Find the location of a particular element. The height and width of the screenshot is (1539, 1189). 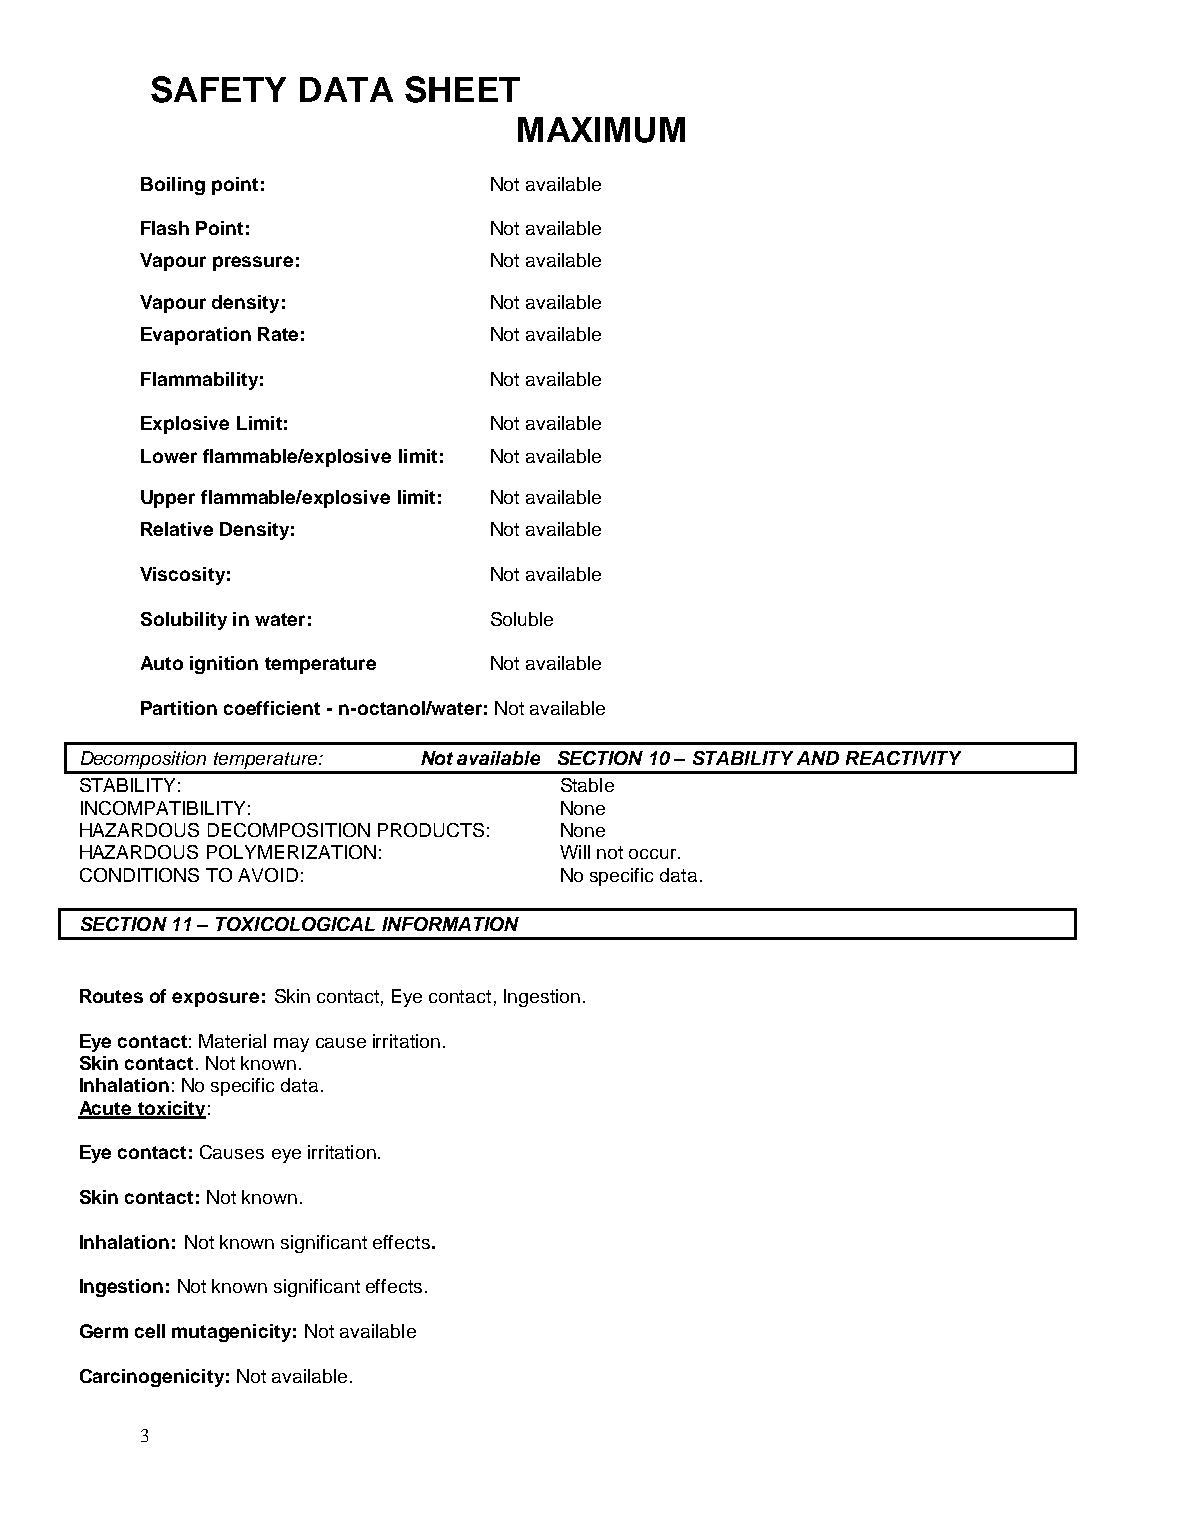

MAXIMUM is located at coordinates (601, 130).
